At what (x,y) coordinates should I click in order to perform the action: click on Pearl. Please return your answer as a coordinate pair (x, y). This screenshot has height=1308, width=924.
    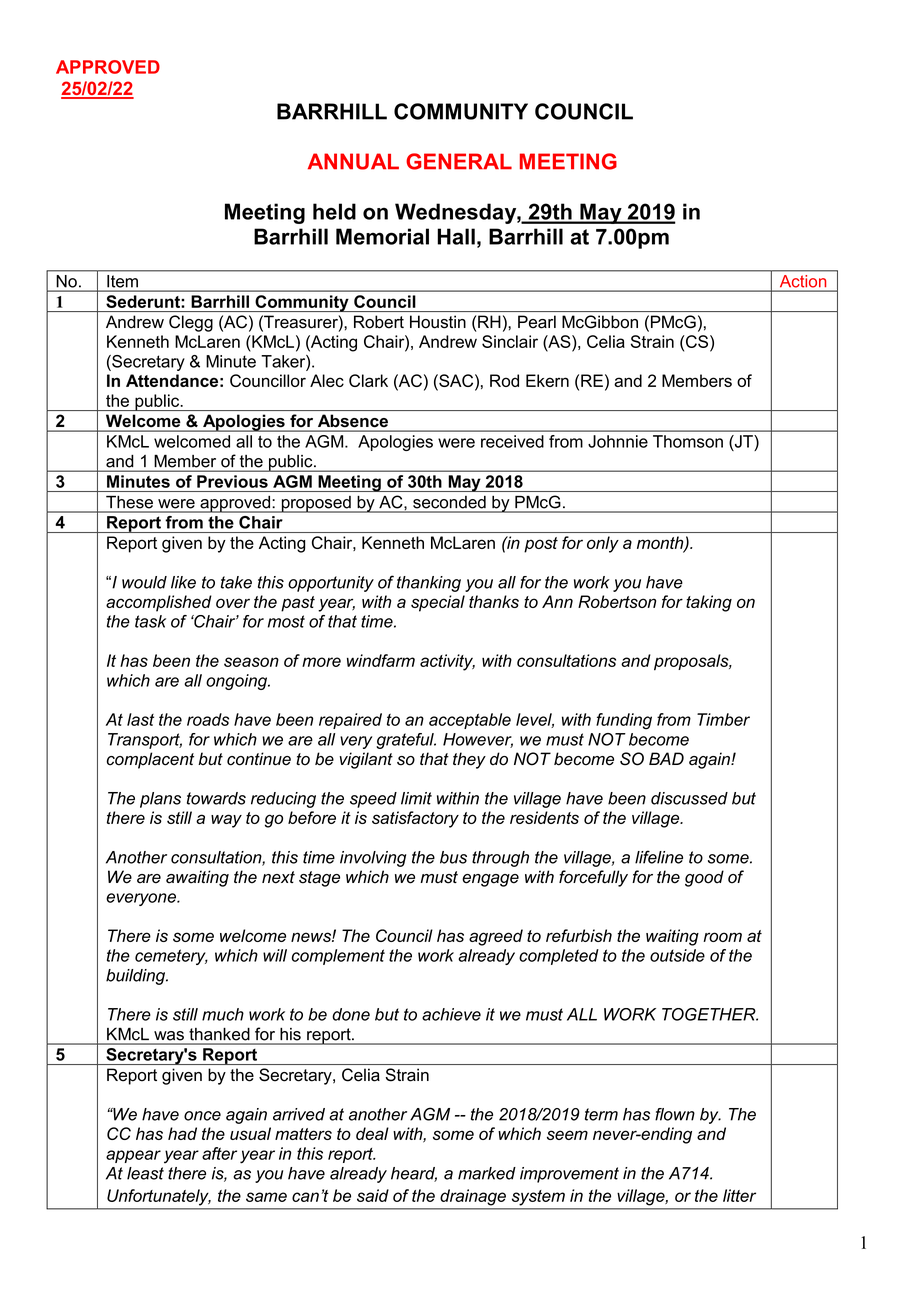
    Looking at the image, I should click on (537, 322).
